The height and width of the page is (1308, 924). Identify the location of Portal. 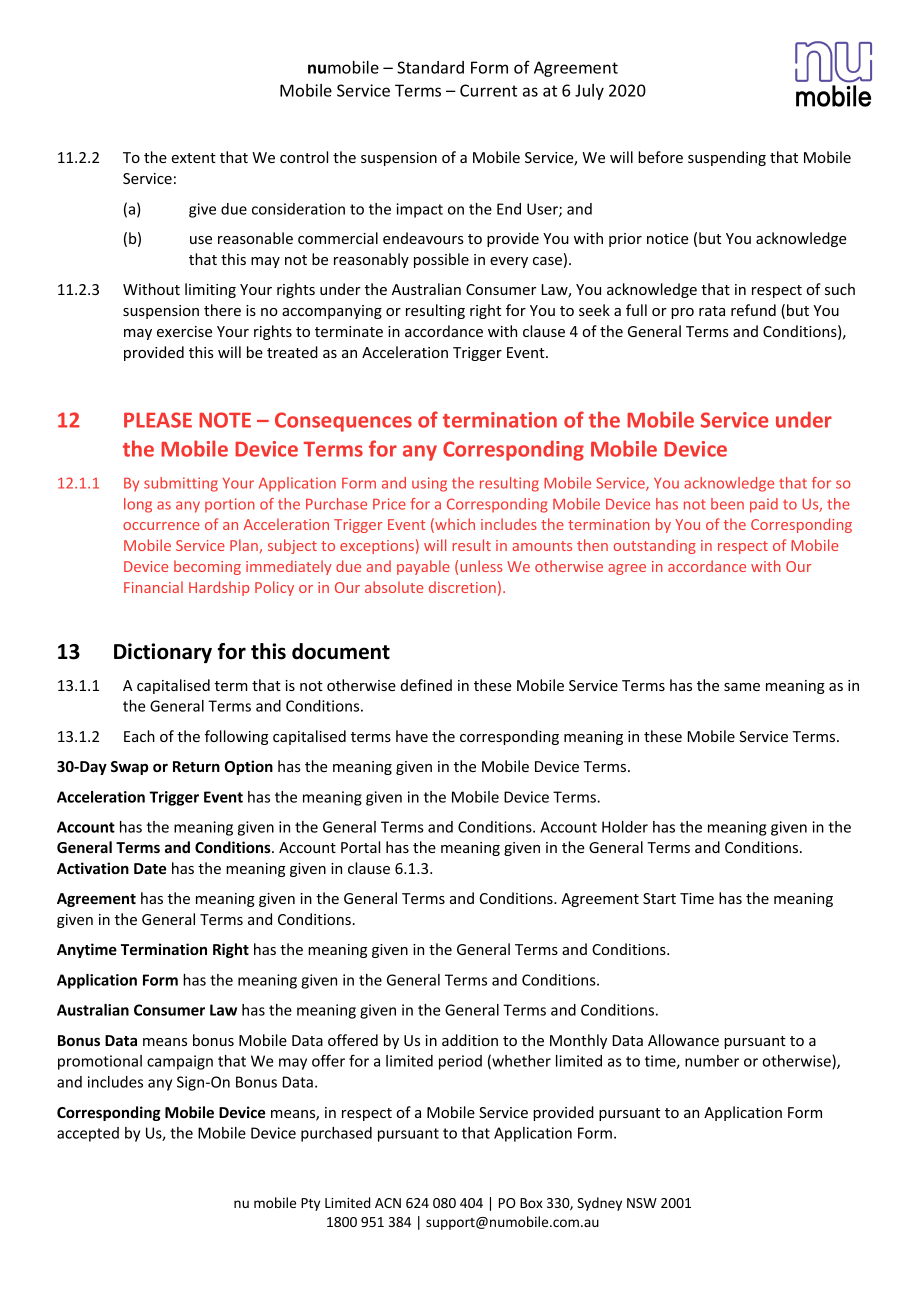
(360, 847).
